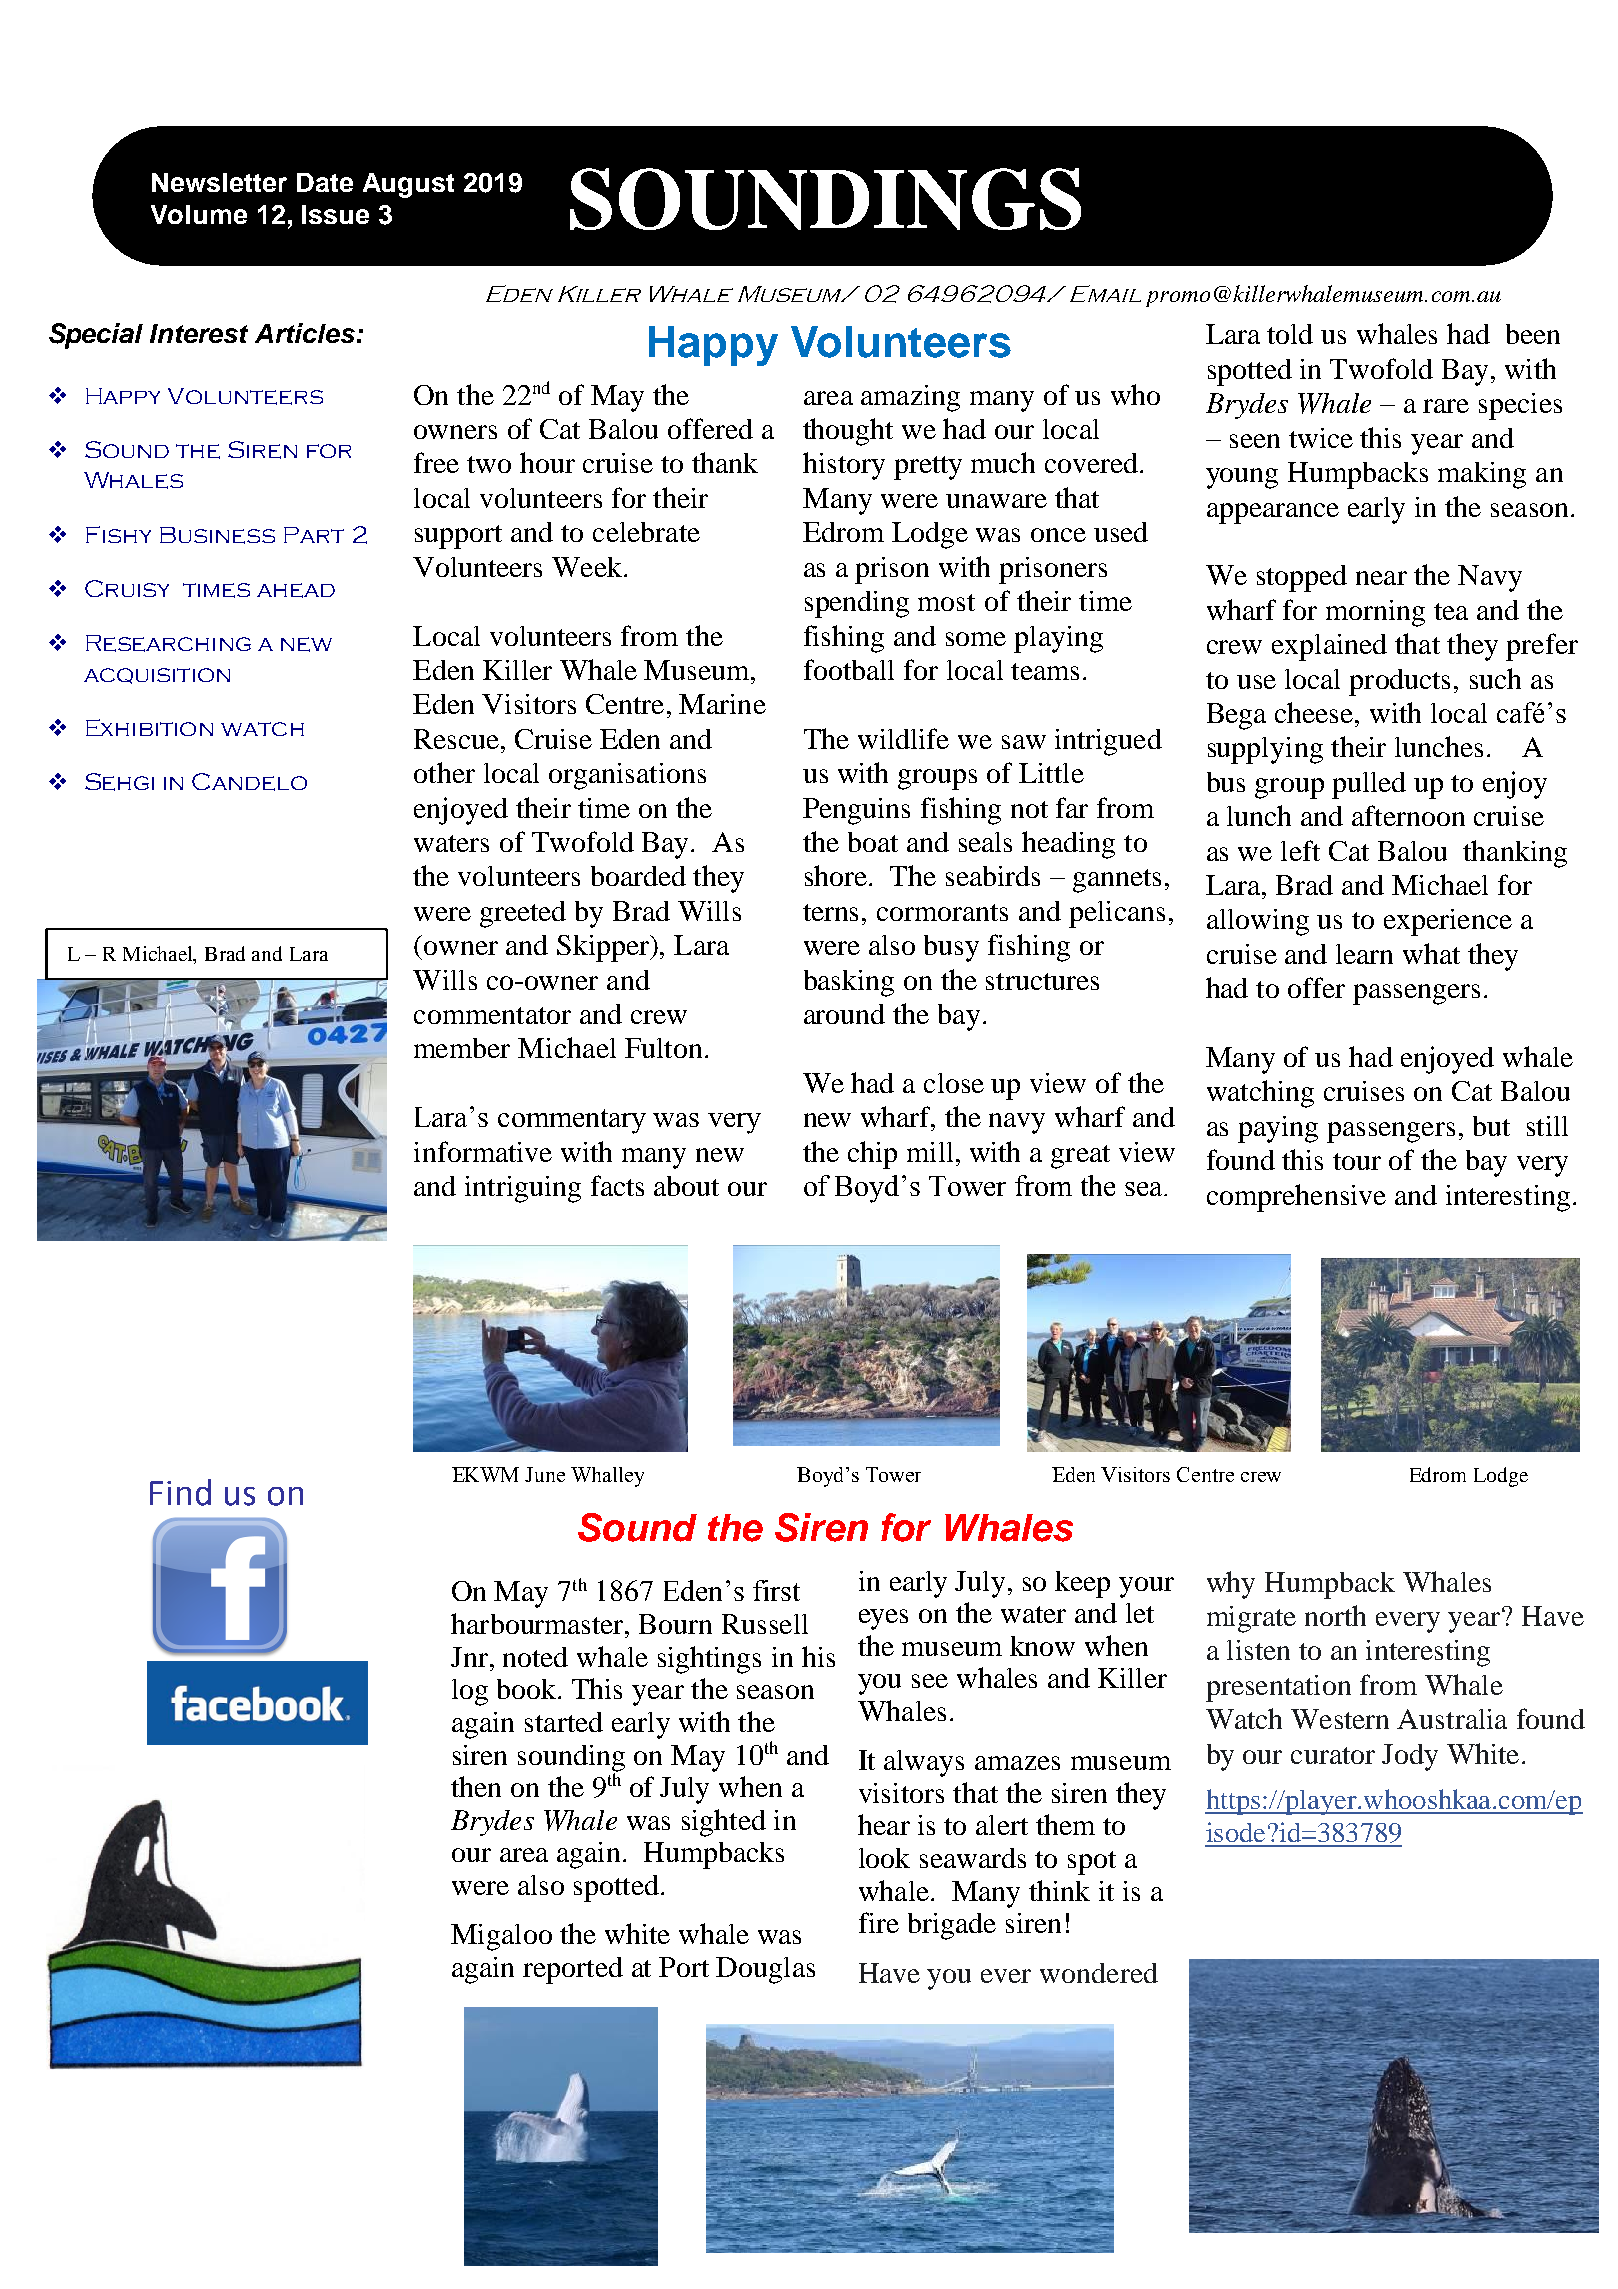 This screenshot has height=2289, width=1618. I want to click on paying, so click(1278, 1129).
